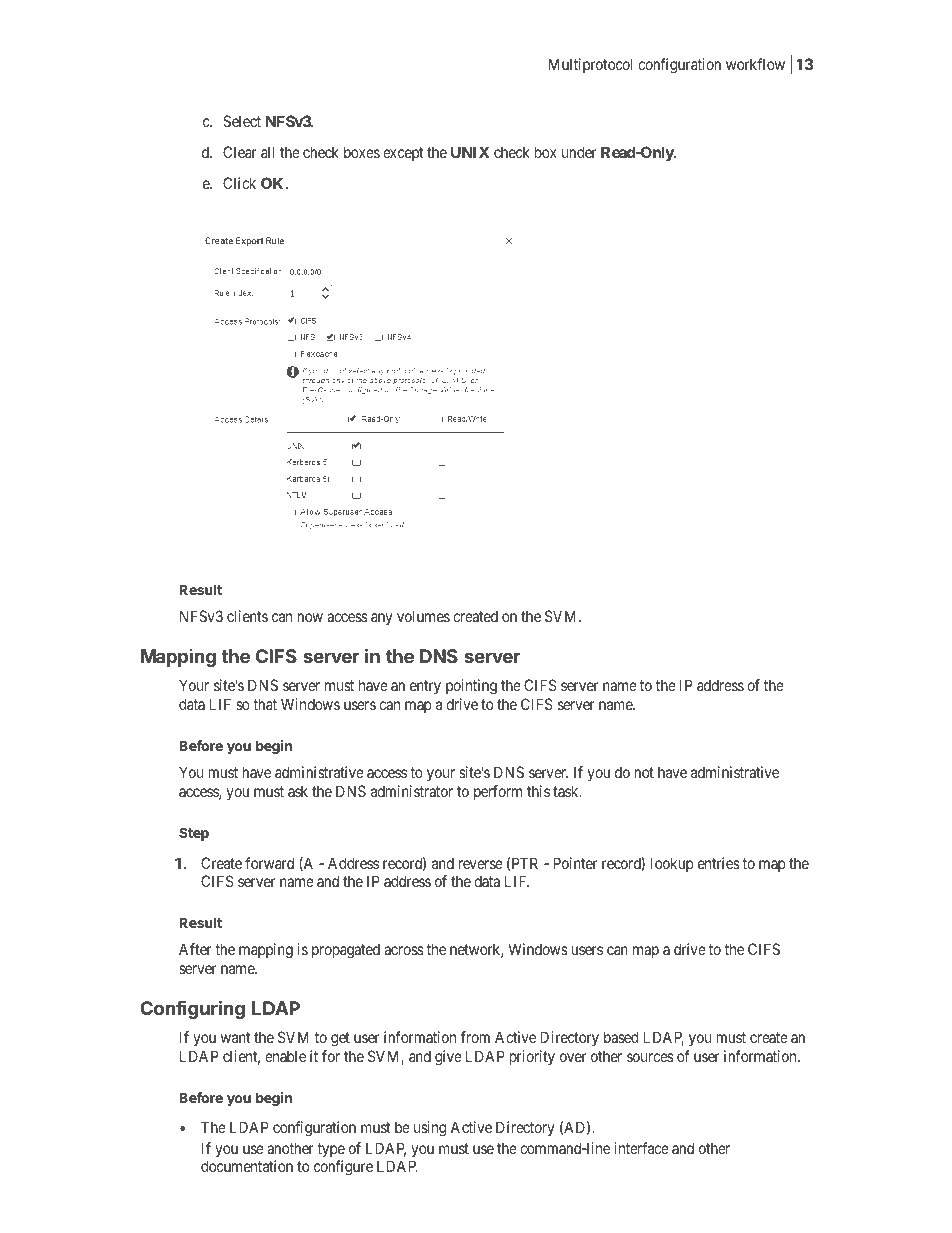 This screenshot has height=1233, width=952. Describe the element at coordinates (247, 1166) in the screenshot. I see `documentation` at that location.
